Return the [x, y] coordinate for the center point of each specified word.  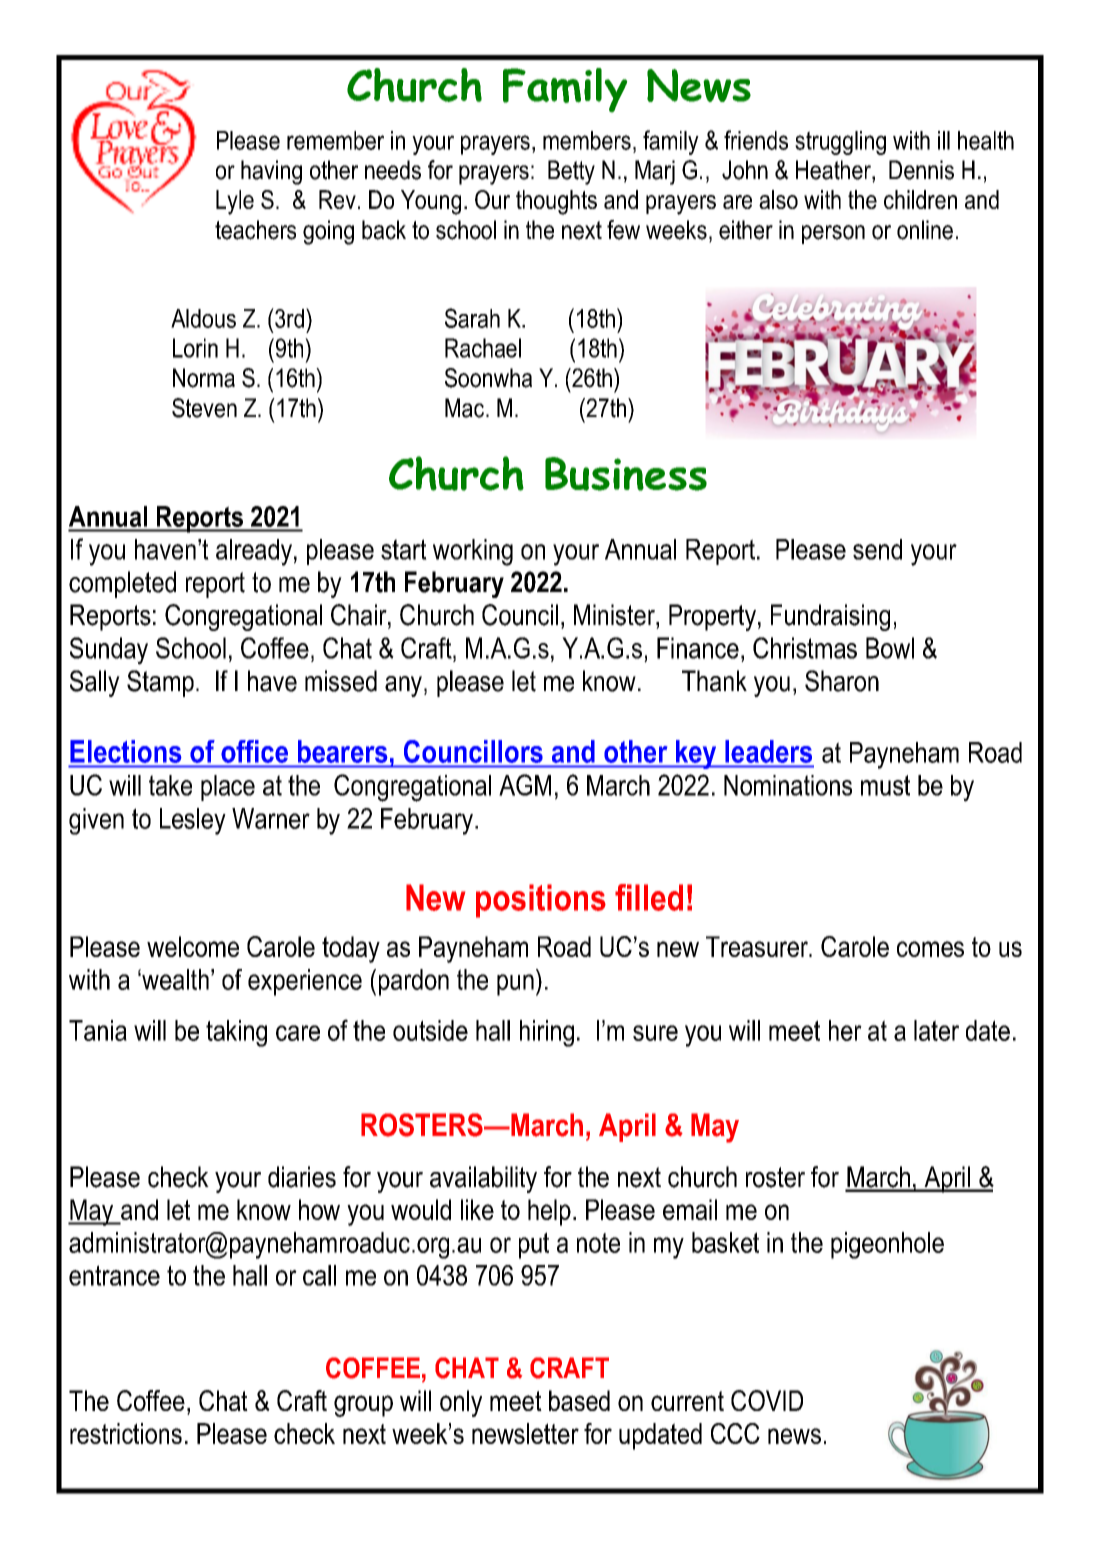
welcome [193, 946]
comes [930, 949]
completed [122, 584]
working [473, 552]
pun [515, 985]
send [877, 549]
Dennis [921, 170]
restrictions [126, 1433]
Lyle [235, 202]
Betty [571, 172]
